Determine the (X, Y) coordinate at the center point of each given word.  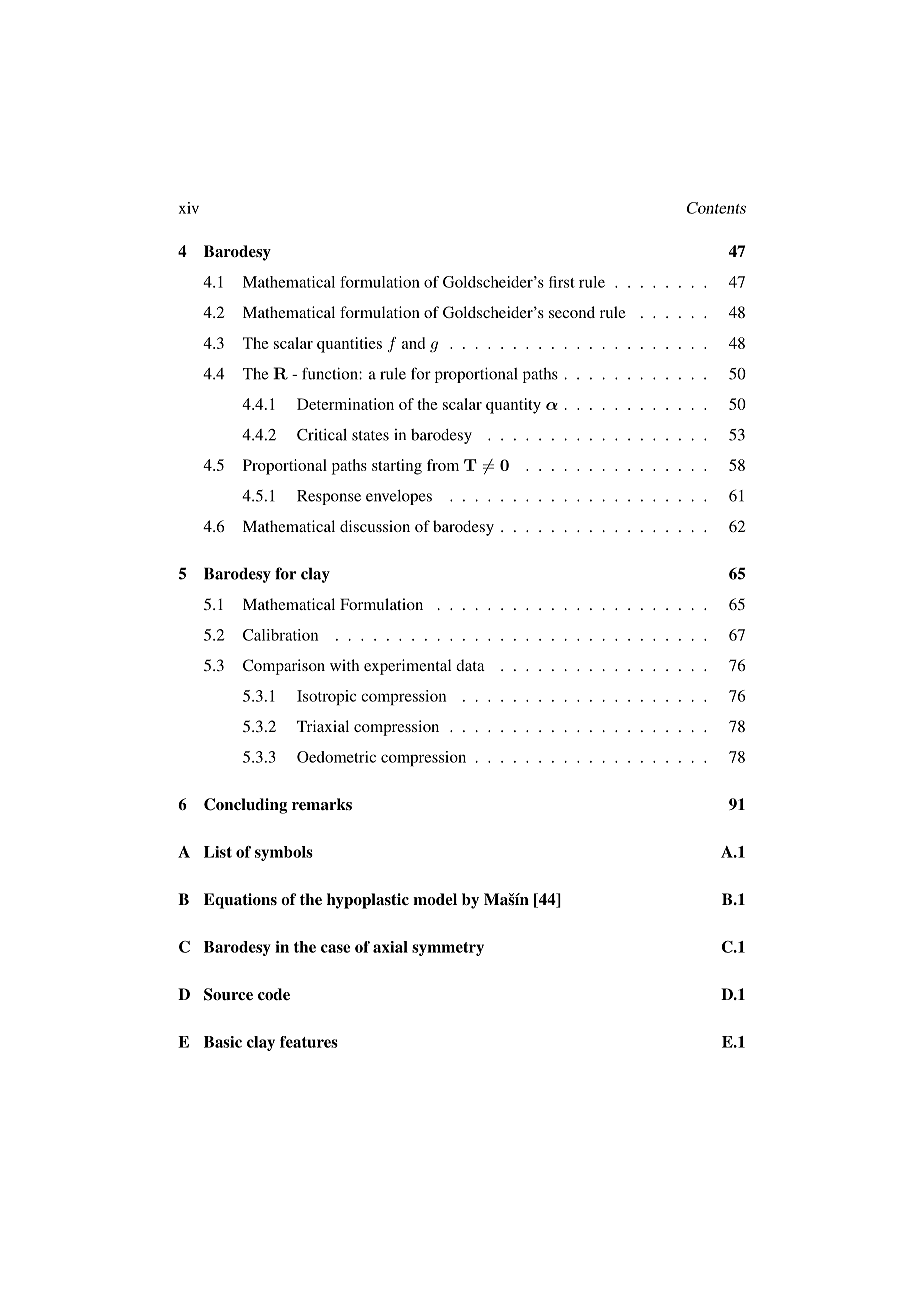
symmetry (448, 949)
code (274, 994)
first (562, 282)
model (435, 899)
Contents (716, 208)
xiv (189, 208)
